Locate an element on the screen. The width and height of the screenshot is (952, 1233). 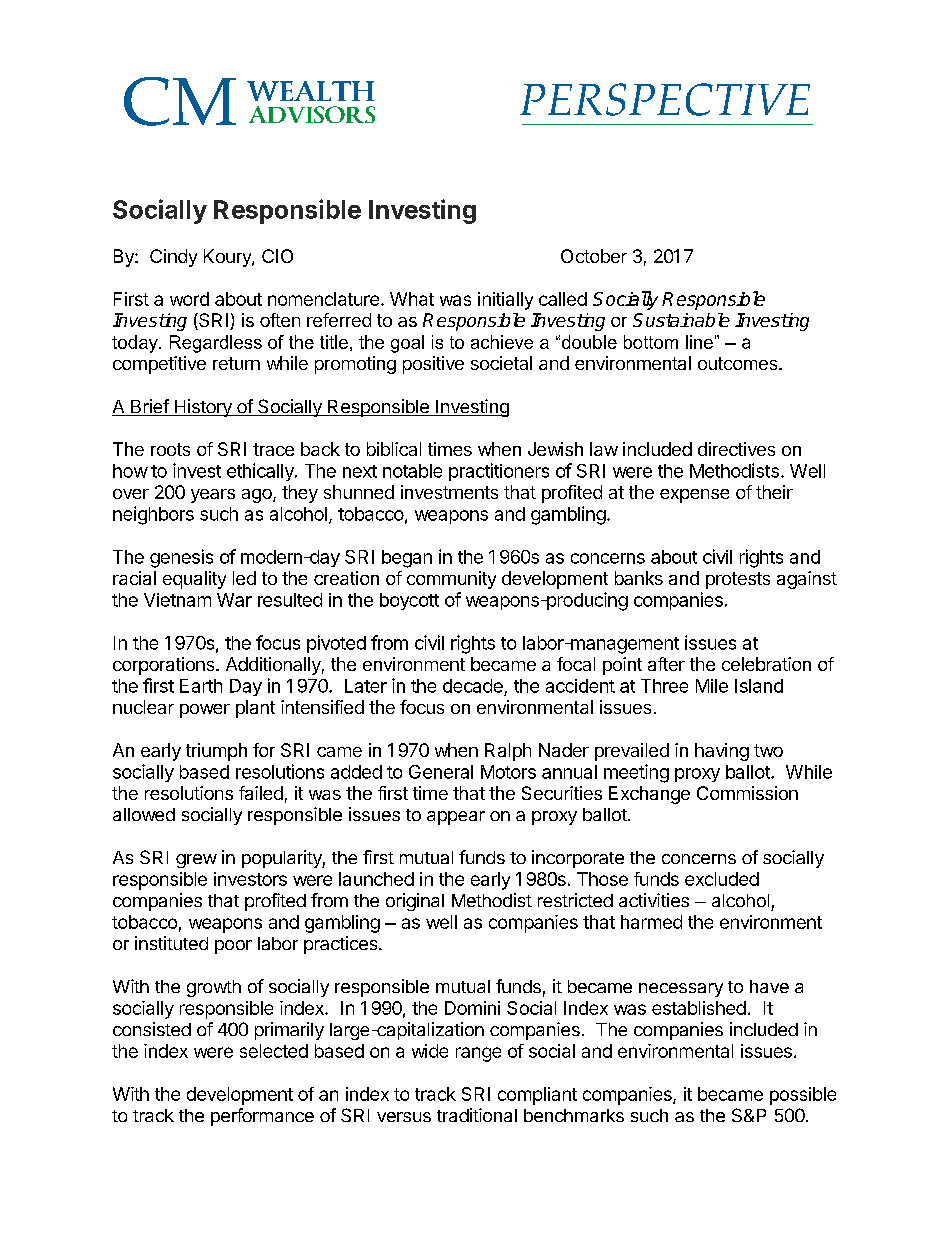
having is located at coordinates (722, 752).
